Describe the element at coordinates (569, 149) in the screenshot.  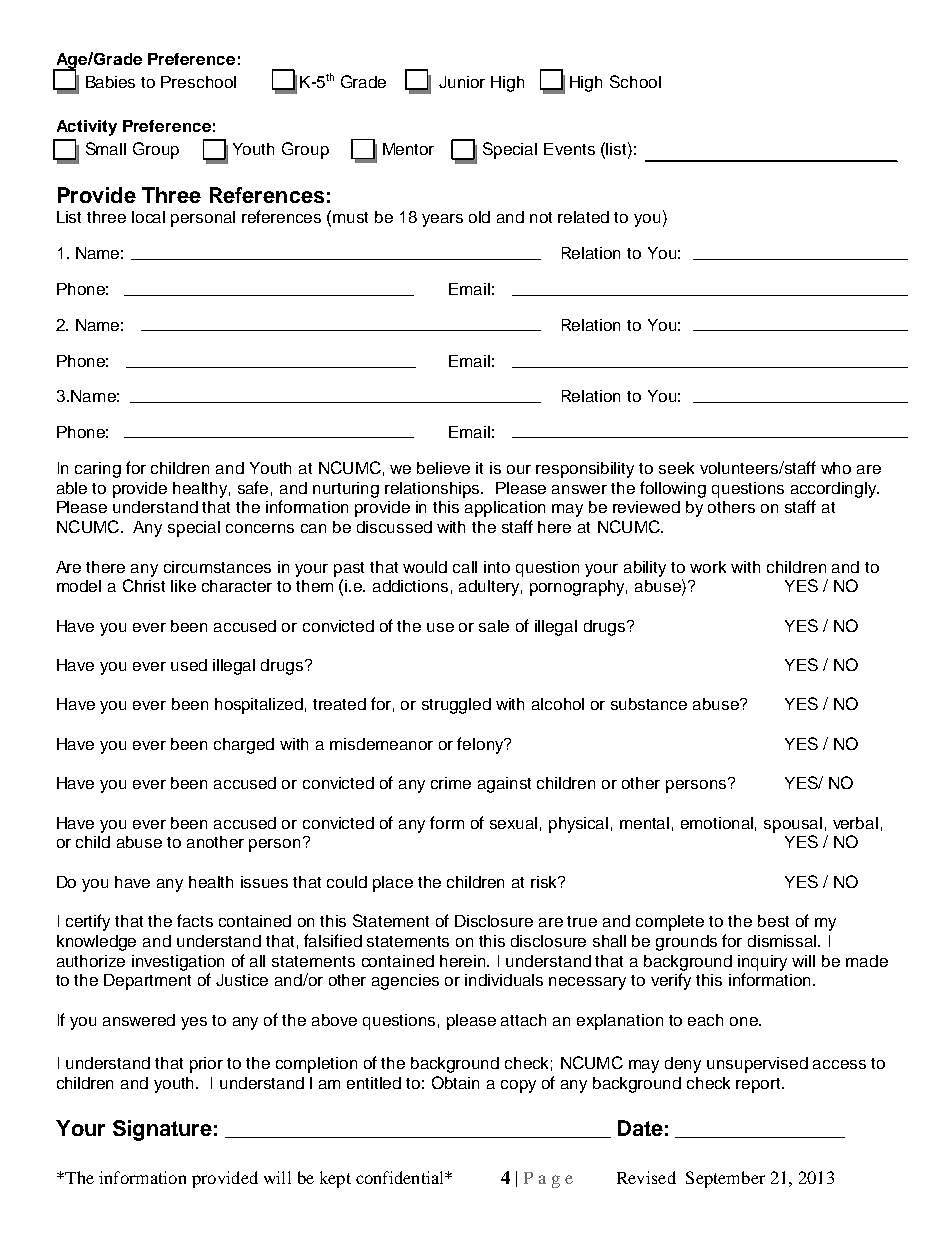
I see `Events` at that location.
